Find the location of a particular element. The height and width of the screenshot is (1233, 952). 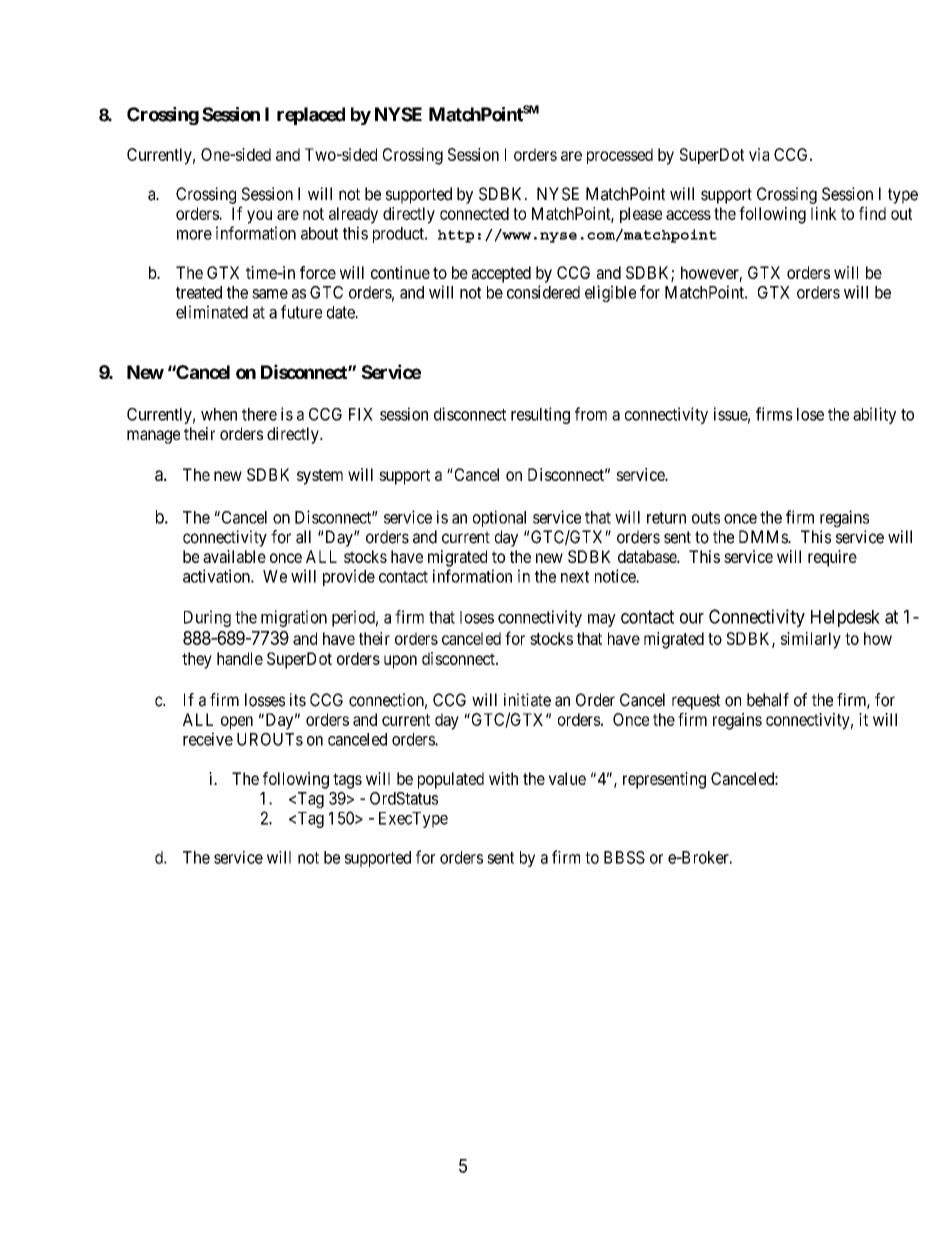

replaced is located at coordinates (311, 116).
